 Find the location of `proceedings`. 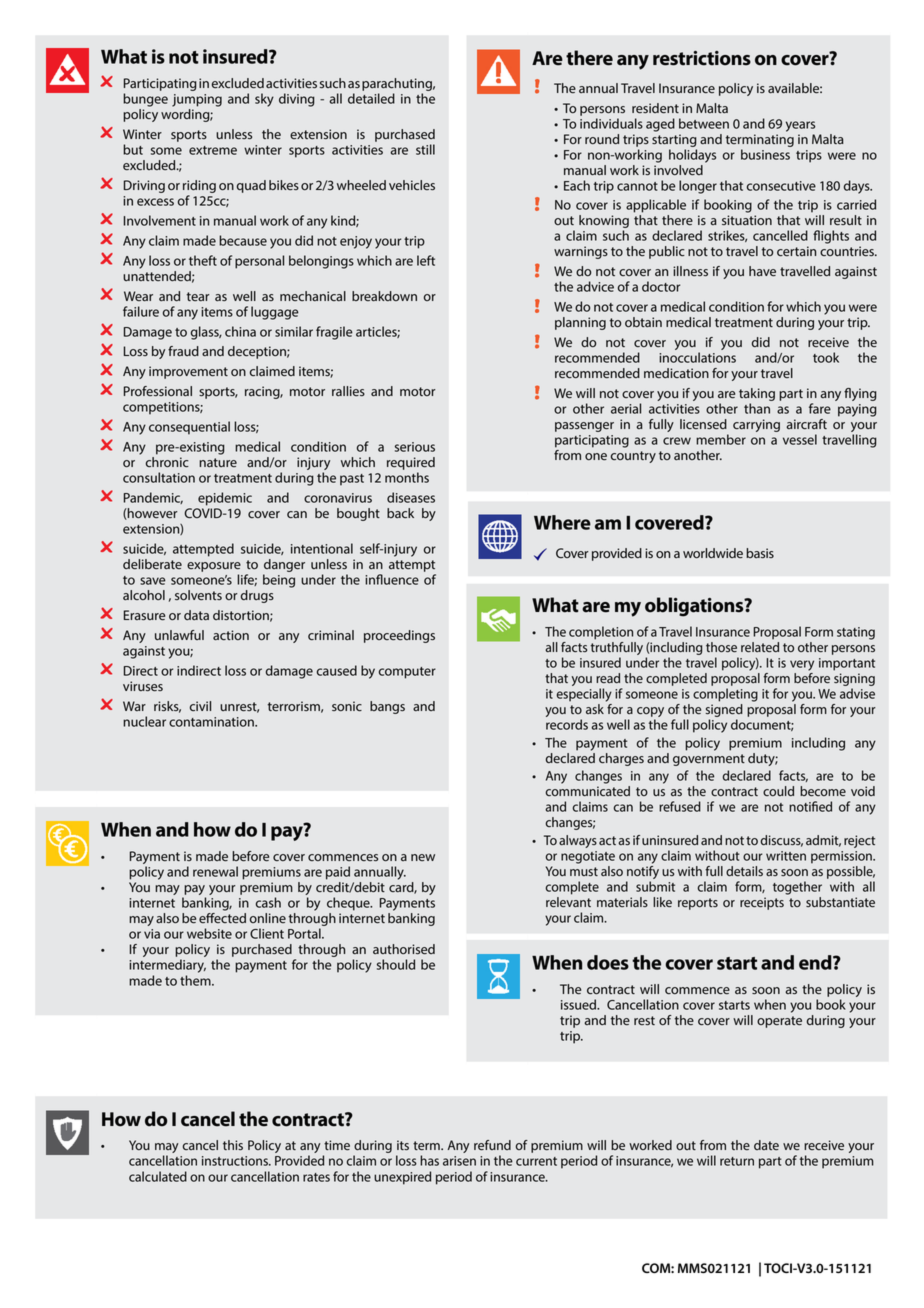

proceedings is located at coordinates (399, 636).
